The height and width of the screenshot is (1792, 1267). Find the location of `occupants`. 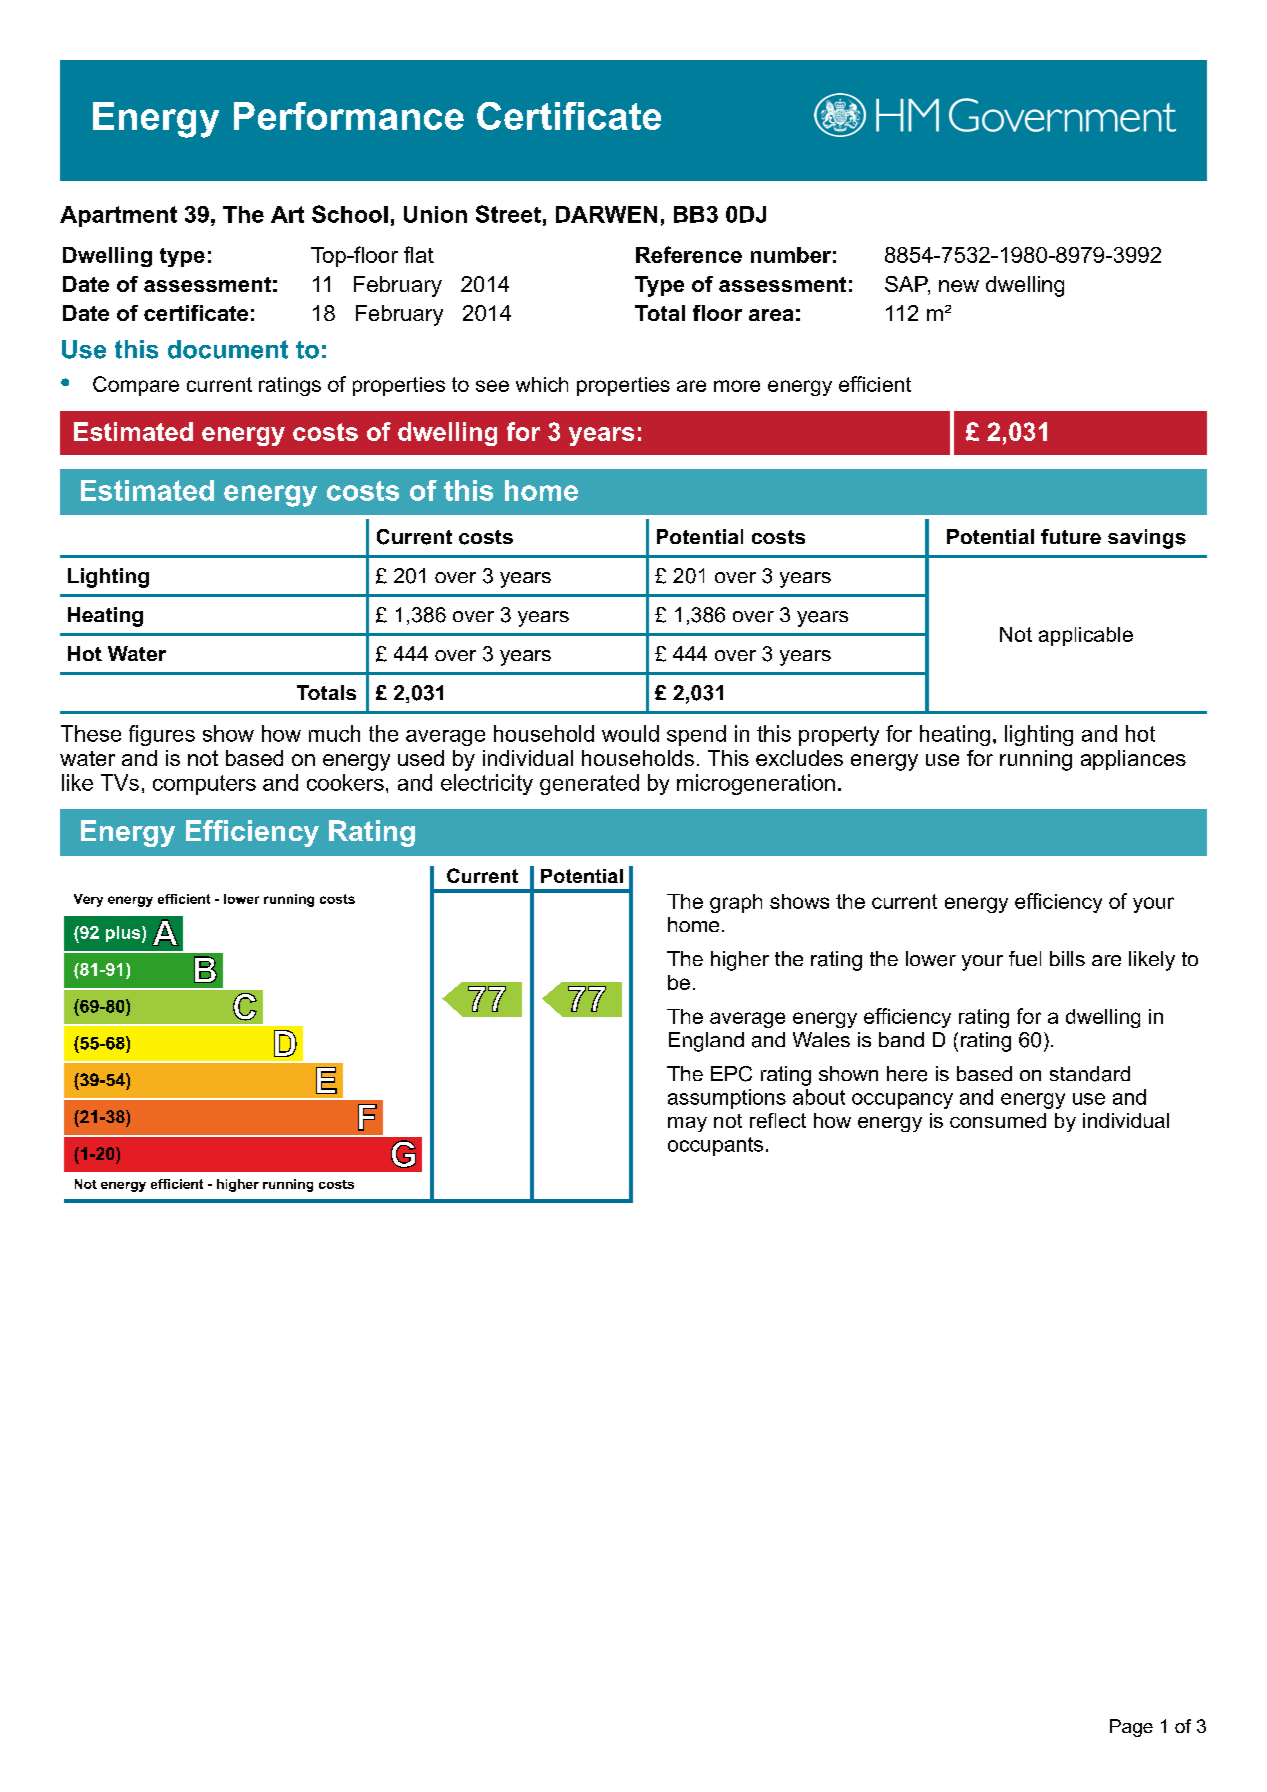

occupants is located at coordinates (715, 1146).
